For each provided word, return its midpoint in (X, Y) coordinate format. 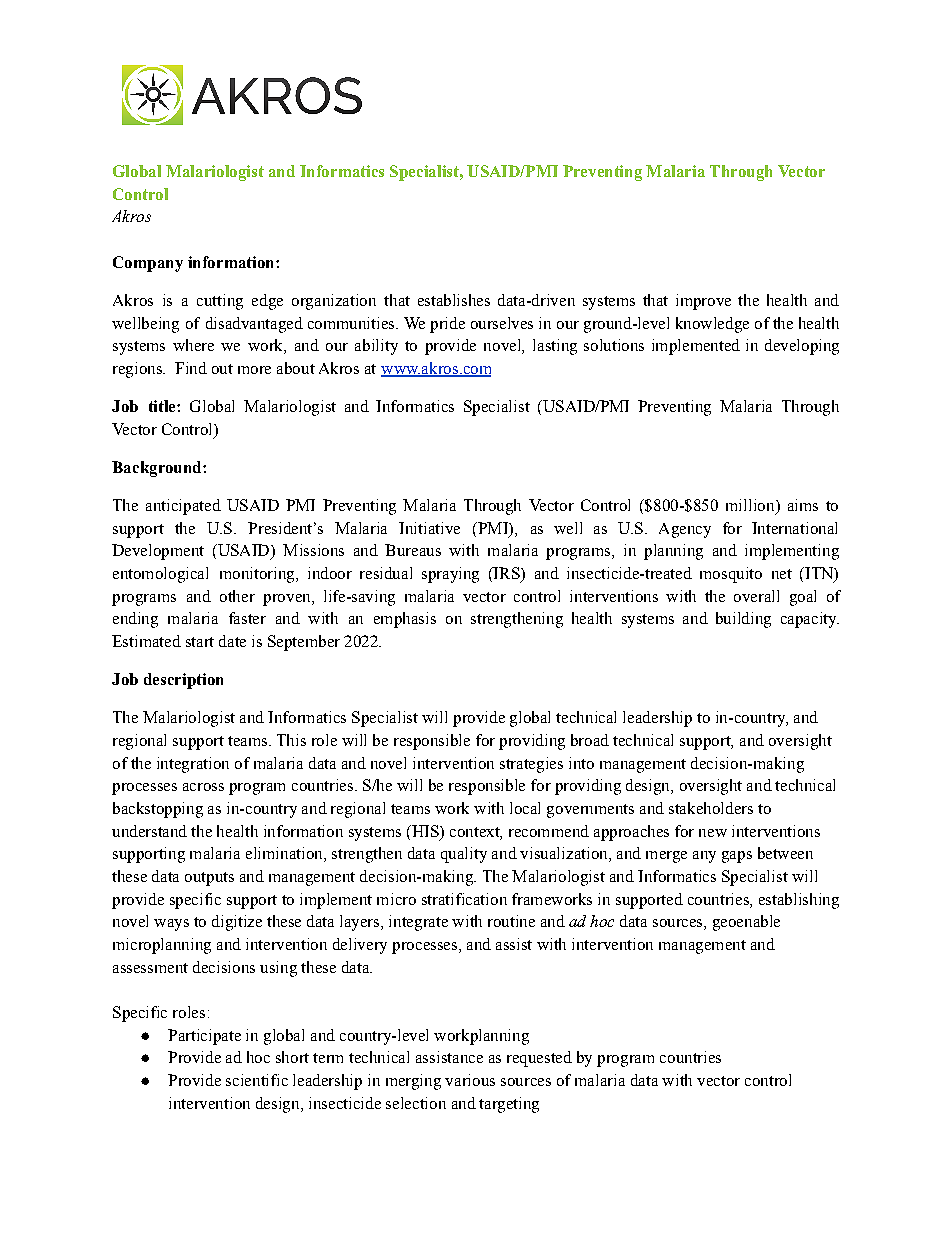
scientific (257, 1080)
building (743, 620)
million (751, 506)
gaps (737, 857)
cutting (220, 302)
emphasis (405, 620)
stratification (464, 899)
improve (703, 302)
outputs (209, 879)
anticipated (183, 507)
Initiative (429, 528)
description (183, 681)
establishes (454, 300)
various (470, 1080)
